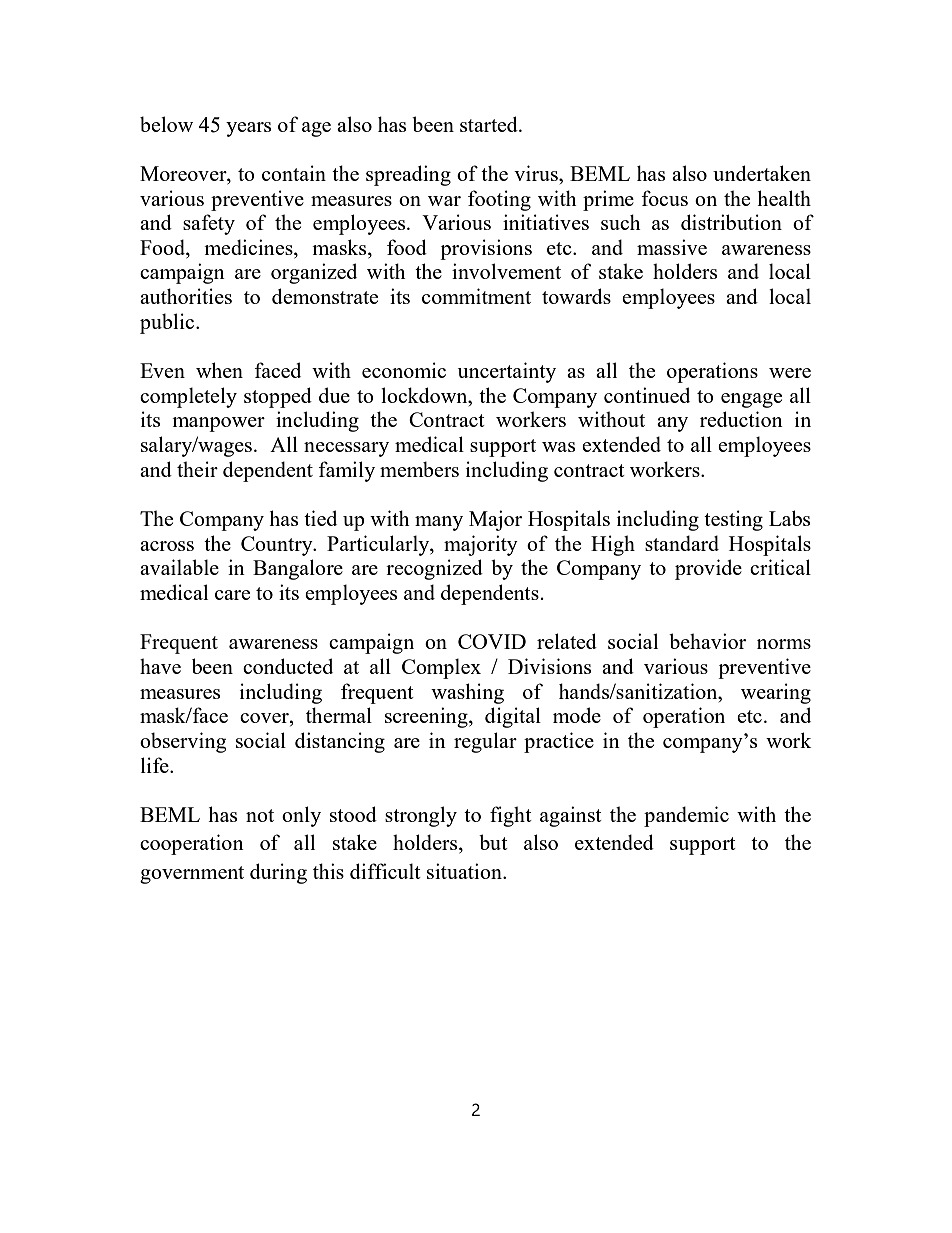 The image size is (952, 1233). I want to click on behavior, so click(707, 641).
